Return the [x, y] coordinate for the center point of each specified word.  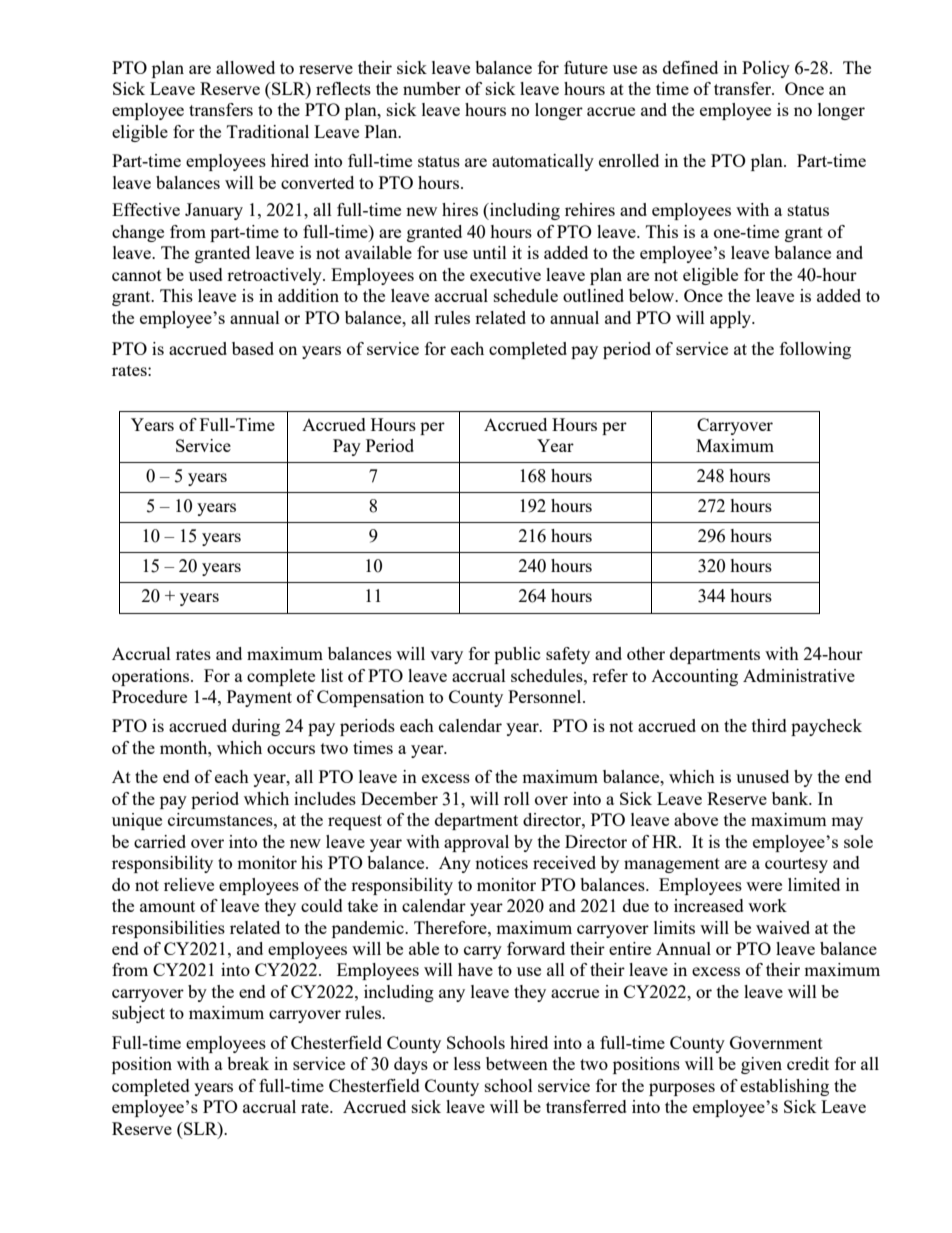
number [432, 88]
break [248, 1063]
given [761, 1065]
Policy [766, 69]
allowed [245, 67]
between [517, 1063]
